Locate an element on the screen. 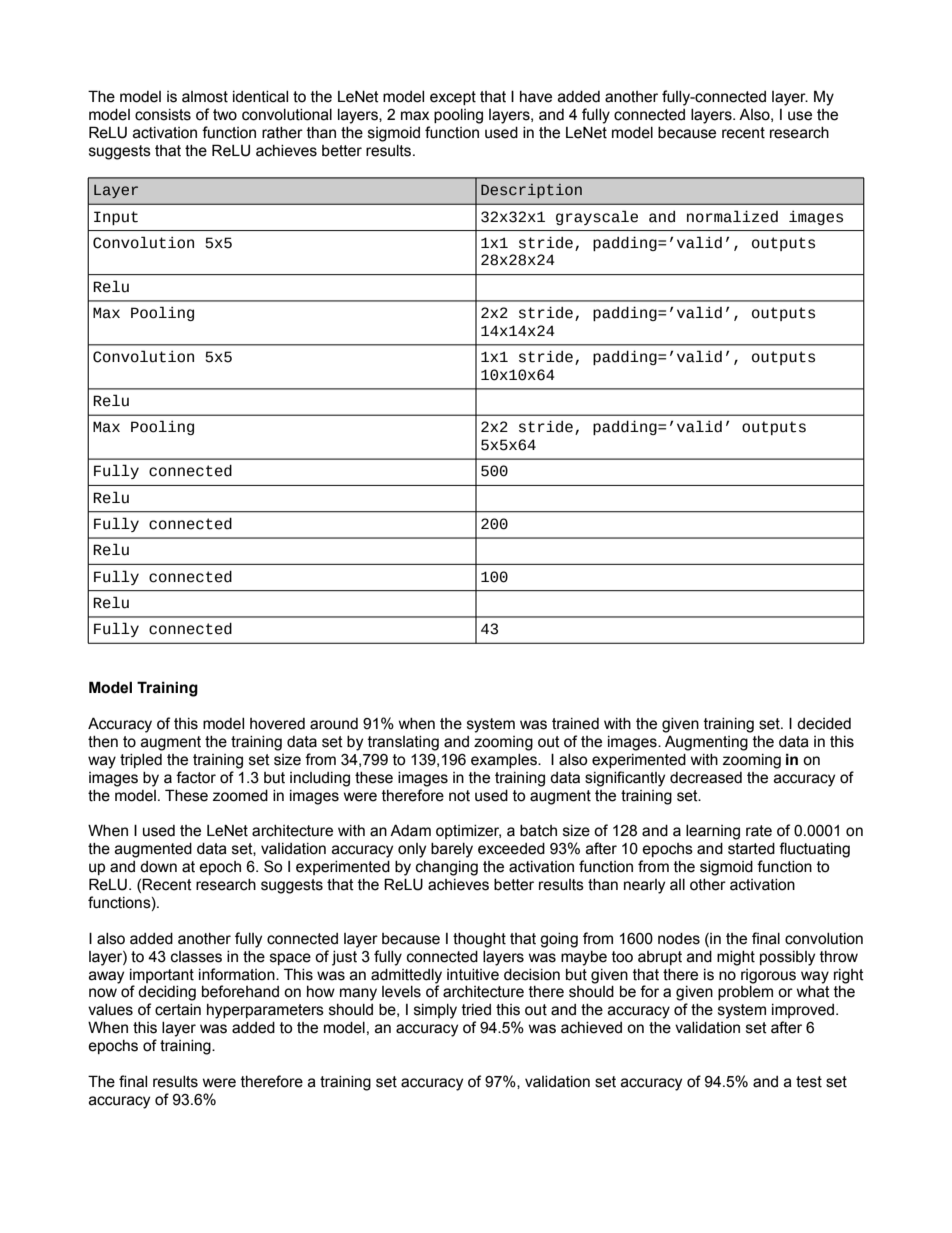 This screenshot has height=1233, width=952. decided is located at coordinates (824, 724).
